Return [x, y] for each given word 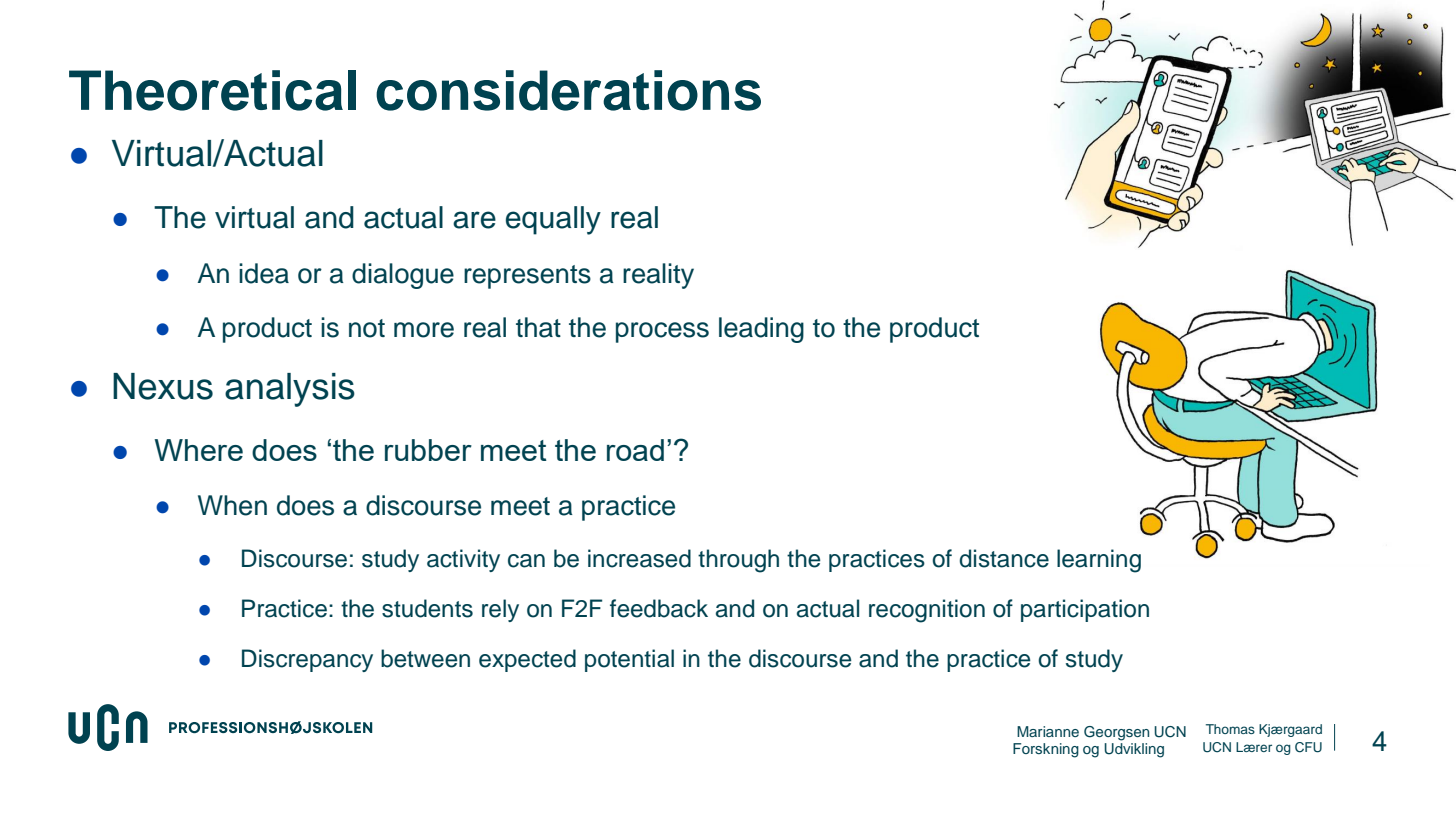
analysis [290, 390]
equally [553, 220]
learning [1099, 561]
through [738, 561]
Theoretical [212, 90]
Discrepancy [307, 660]
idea [264, 273]
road [635, 450]
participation [1085, 610]
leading [761, 330]
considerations [568, 90]
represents [527, 277]
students [427, 608]
